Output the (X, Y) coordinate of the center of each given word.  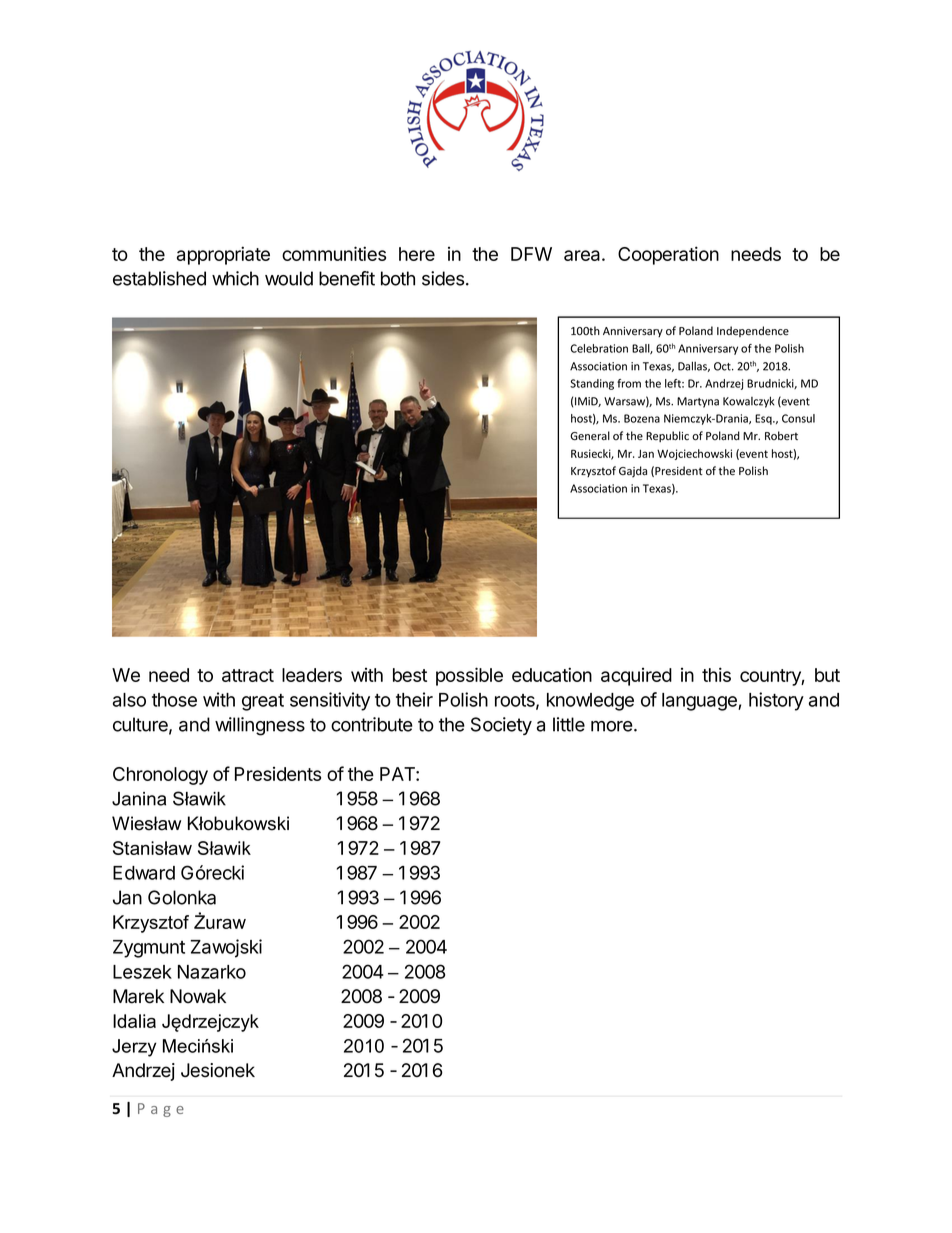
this (716, 674)
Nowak (198, 996)
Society (501, 726)
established (159, 278)
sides (444, 278)
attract (248, 675)
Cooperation (668, 255)
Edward (144, 873)
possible (469, 676)
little (569, 724)
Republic (667, 436)
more (613, 726)
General (590, 436)
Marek (138, 996)
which (235, 278)
